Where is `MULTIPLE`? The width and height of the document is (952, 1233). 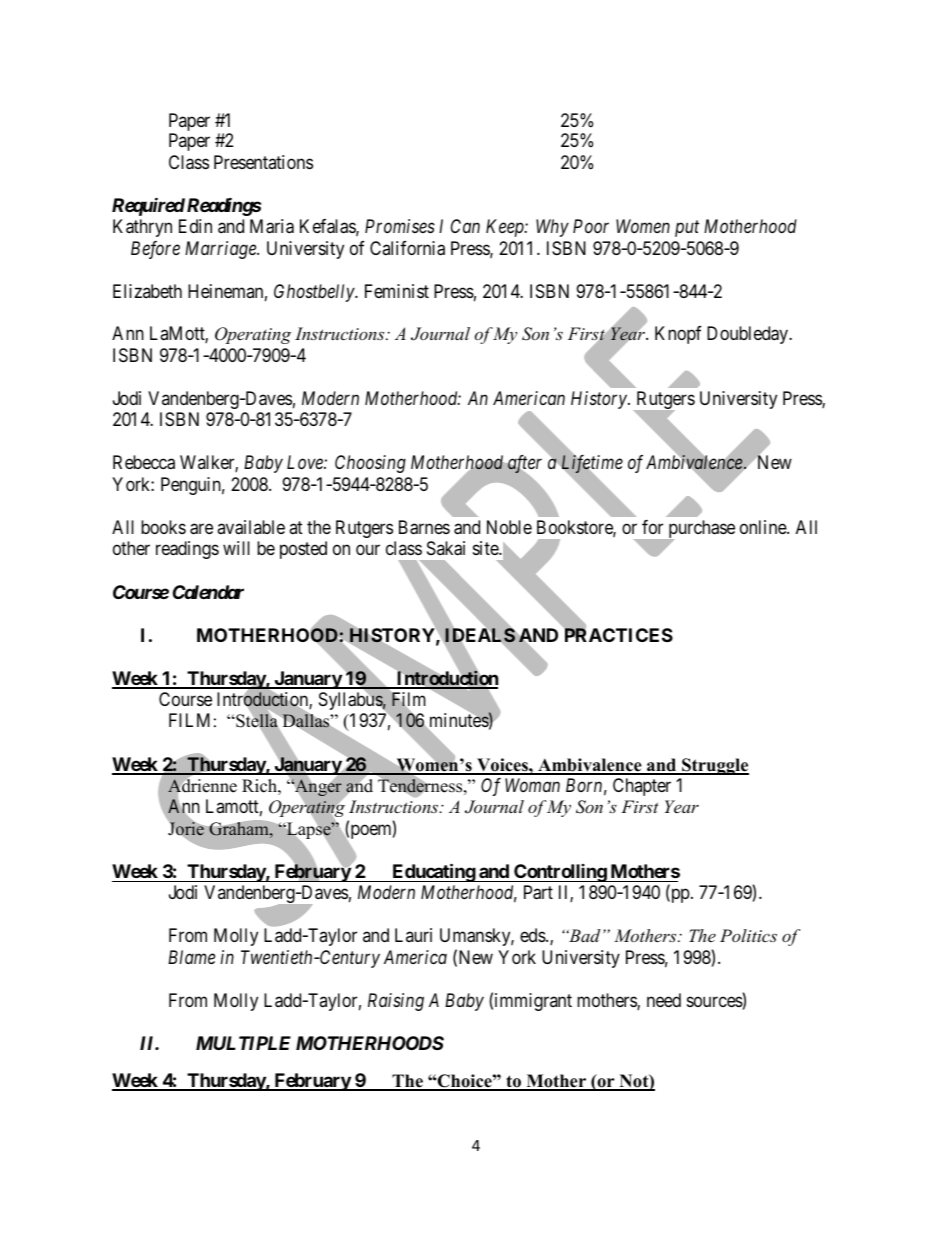 MULTIPLE is located at coordinates (243, 1043).
